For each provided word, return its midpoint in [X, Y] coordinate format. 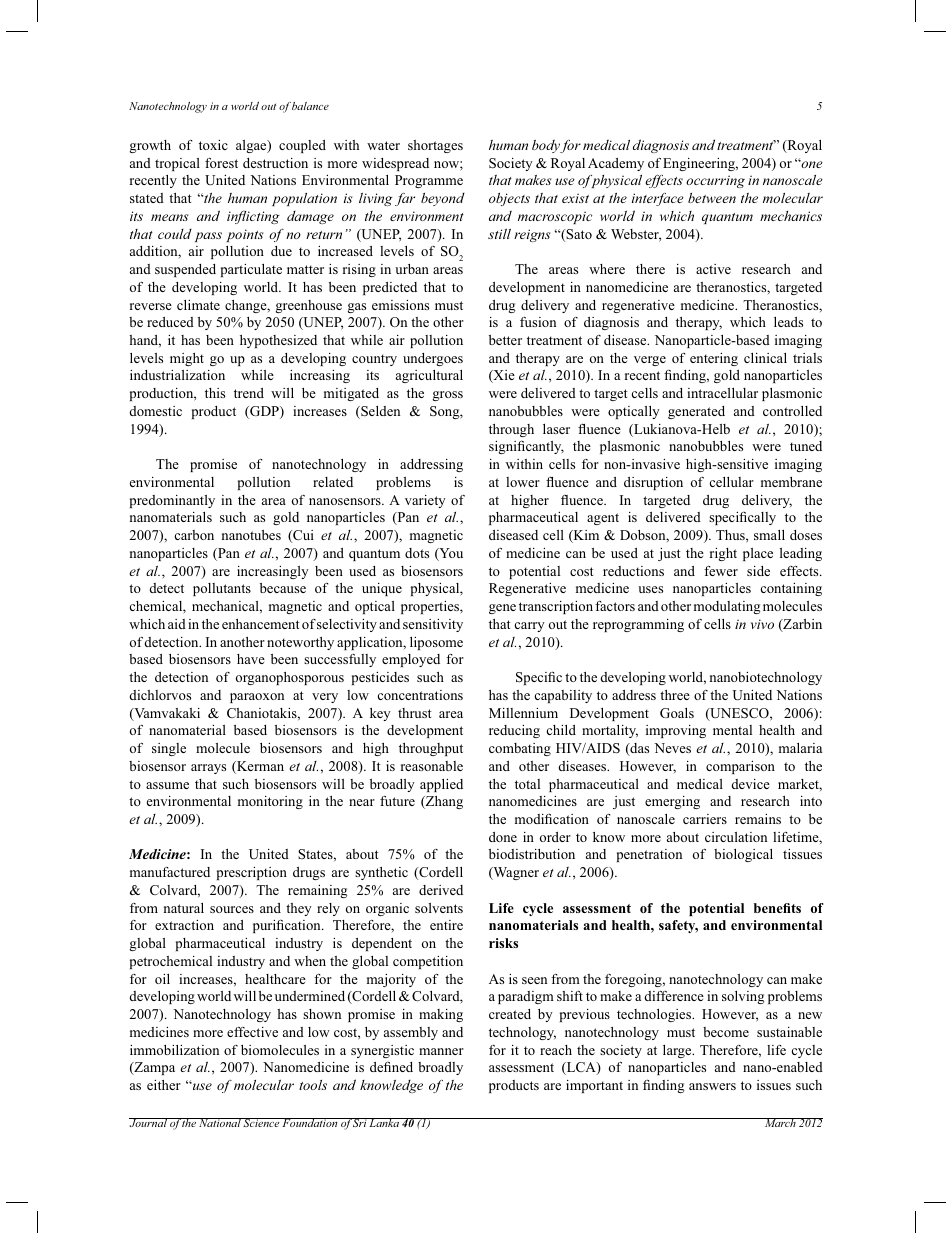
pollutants [222, 589]
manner [441, 1051]
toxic [213, 145]
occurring [715, 181]
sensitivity [433, 625]
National [220, 1122]
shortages [435, 146]
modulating [727, 607]
